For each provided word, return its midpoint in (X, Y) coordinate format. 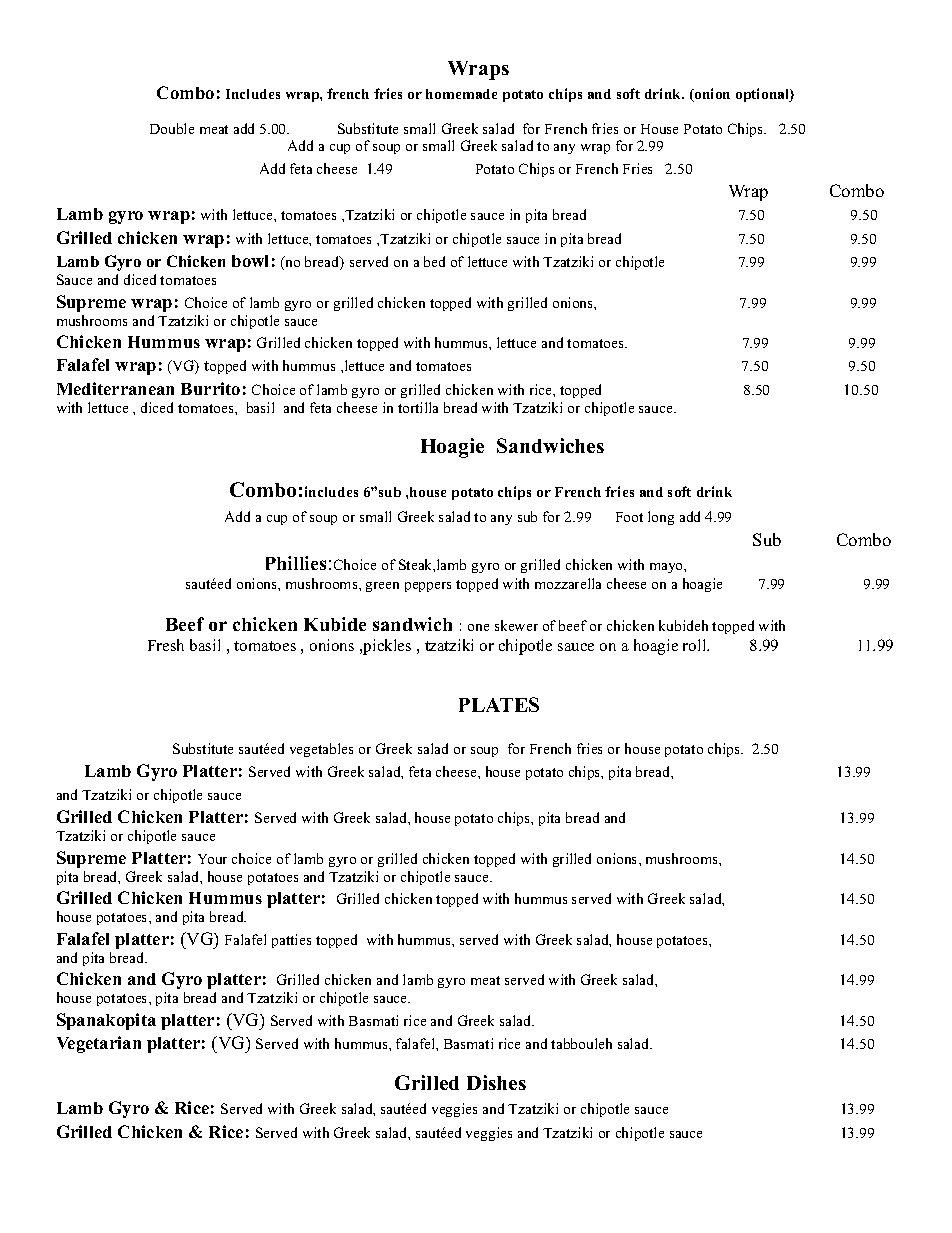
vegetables (321, 750)
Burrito (210, 388)
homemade (461, 94)
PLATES (499, 704)
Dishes (496, 1082)
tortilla (418, 407)
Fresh (166, 645)
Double (172, 128)
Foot (629, 517)
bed (434, 261)
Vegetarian (99, 1044)
